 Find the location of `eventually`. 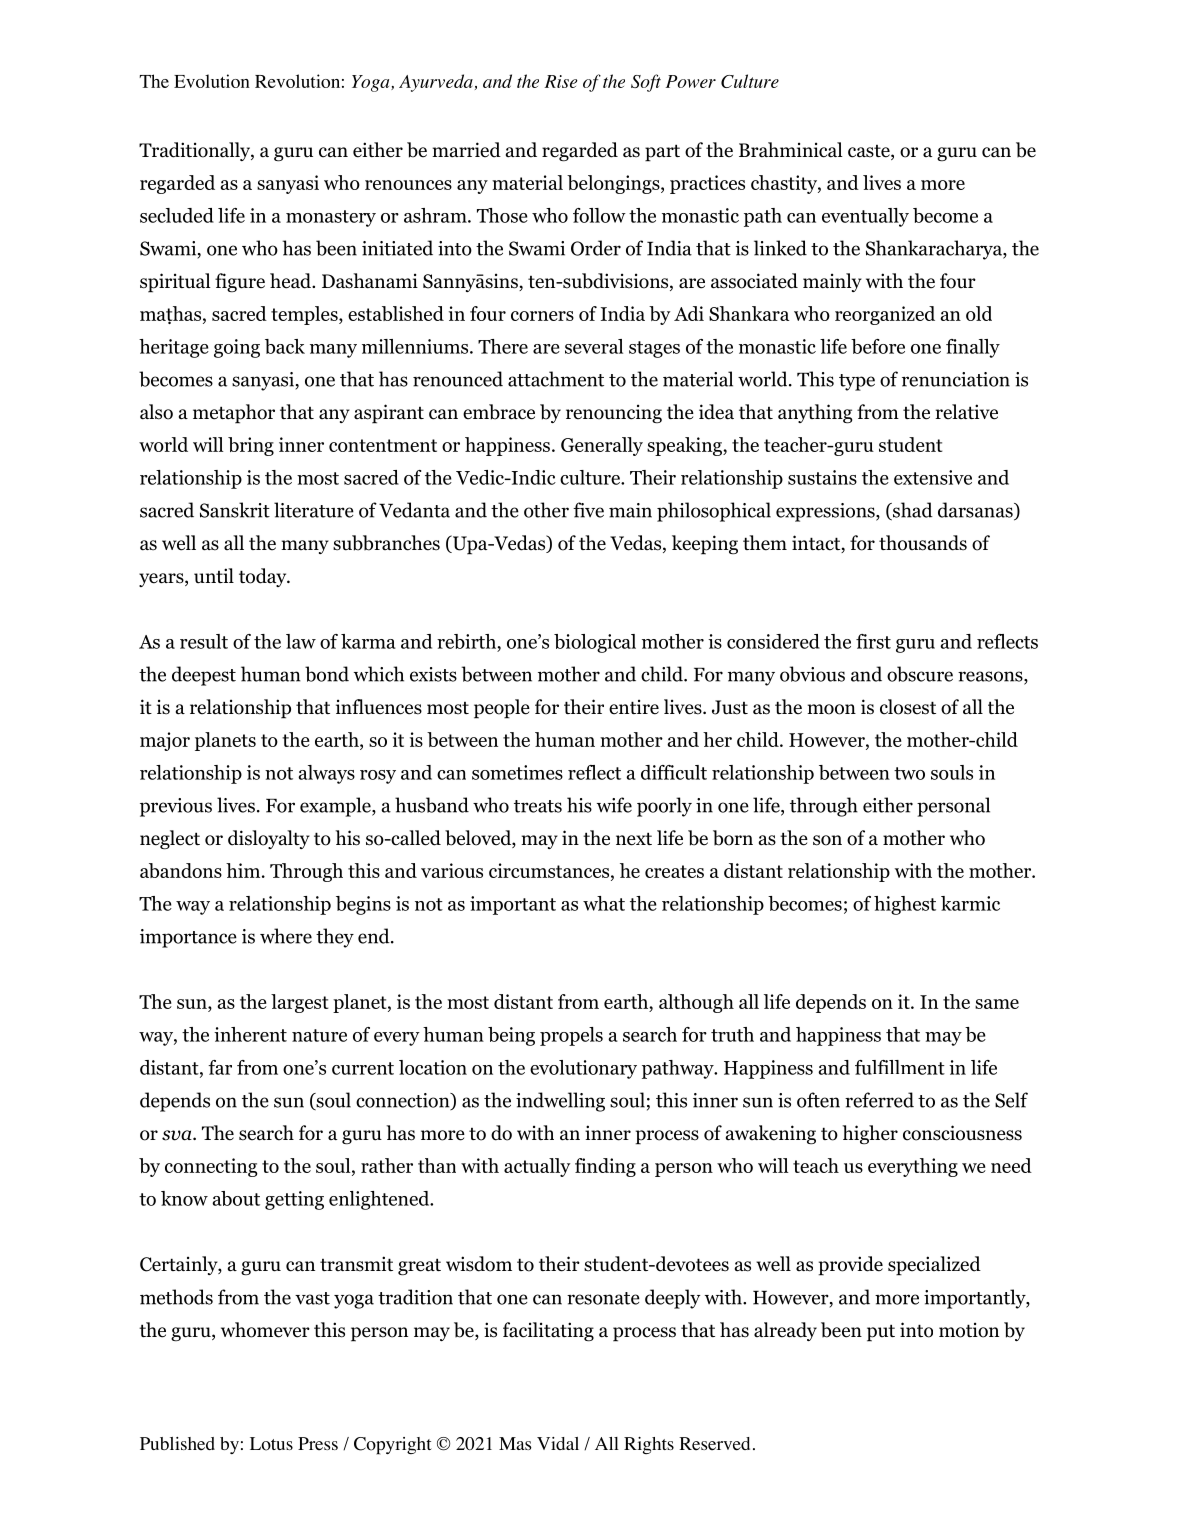

eventually is located at coordinates (865, 217).
